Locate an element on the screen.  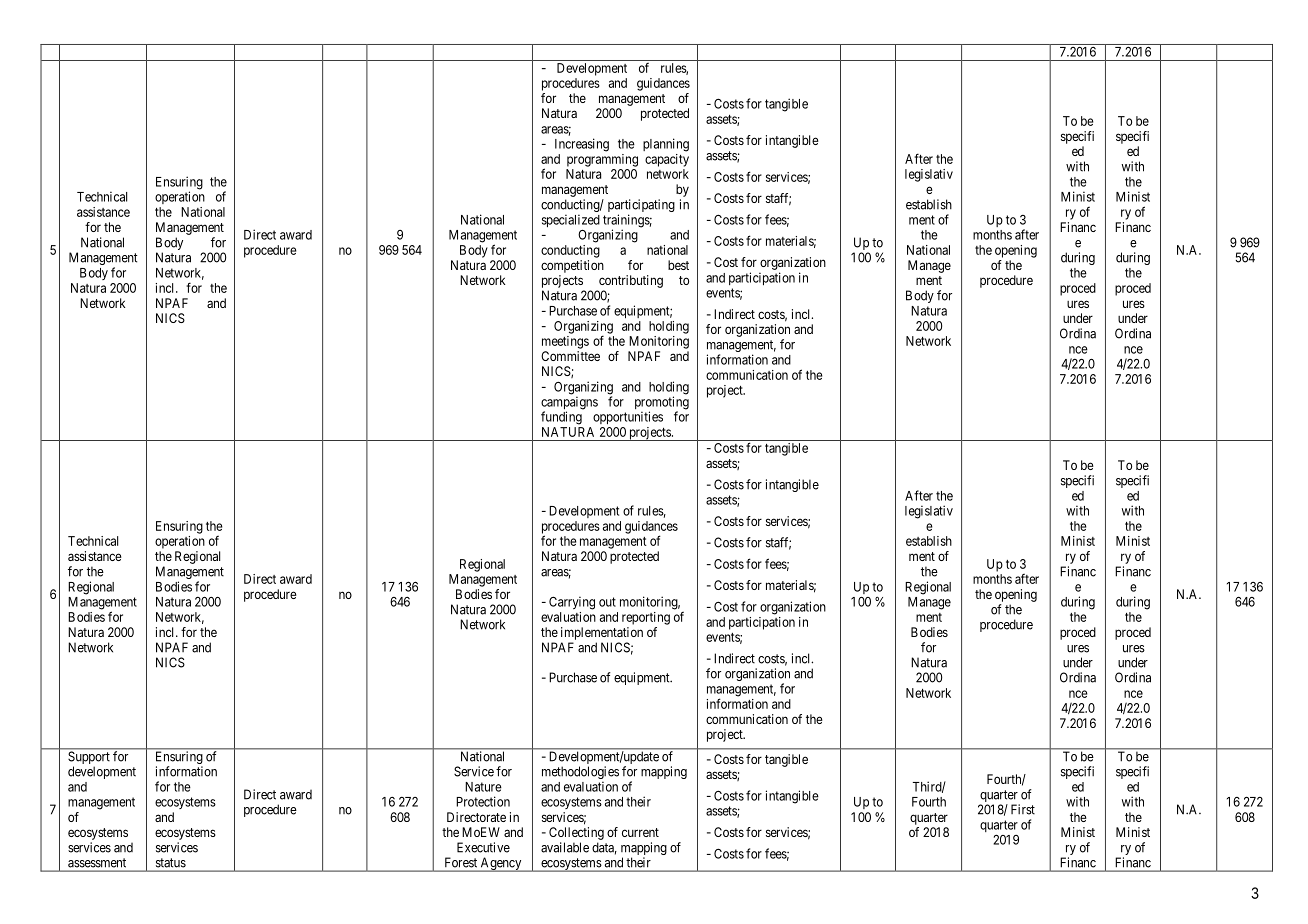
promoting is located at coordinates (662, 404).
